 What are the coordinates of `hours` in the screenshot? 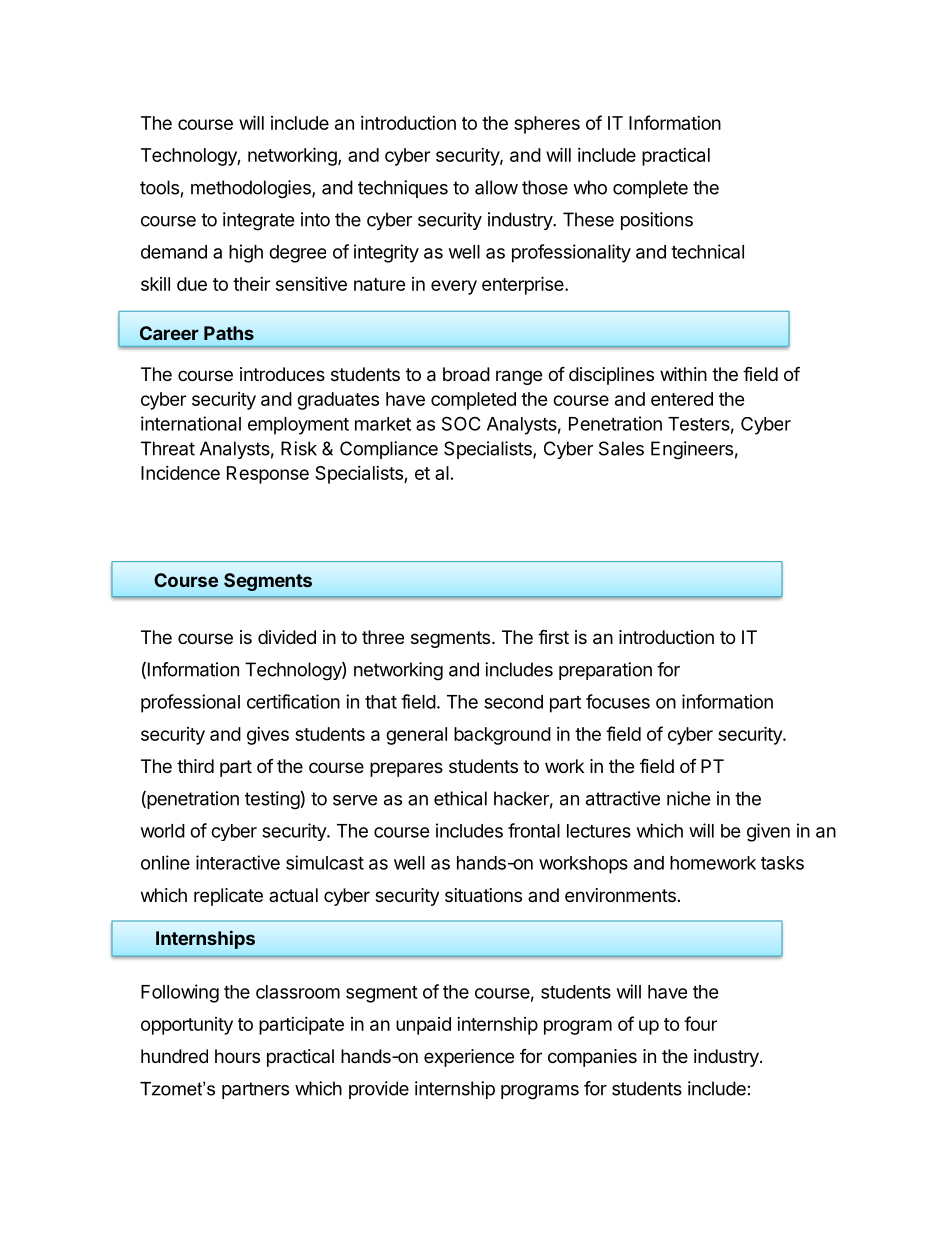 It's located at (237, 1056).
